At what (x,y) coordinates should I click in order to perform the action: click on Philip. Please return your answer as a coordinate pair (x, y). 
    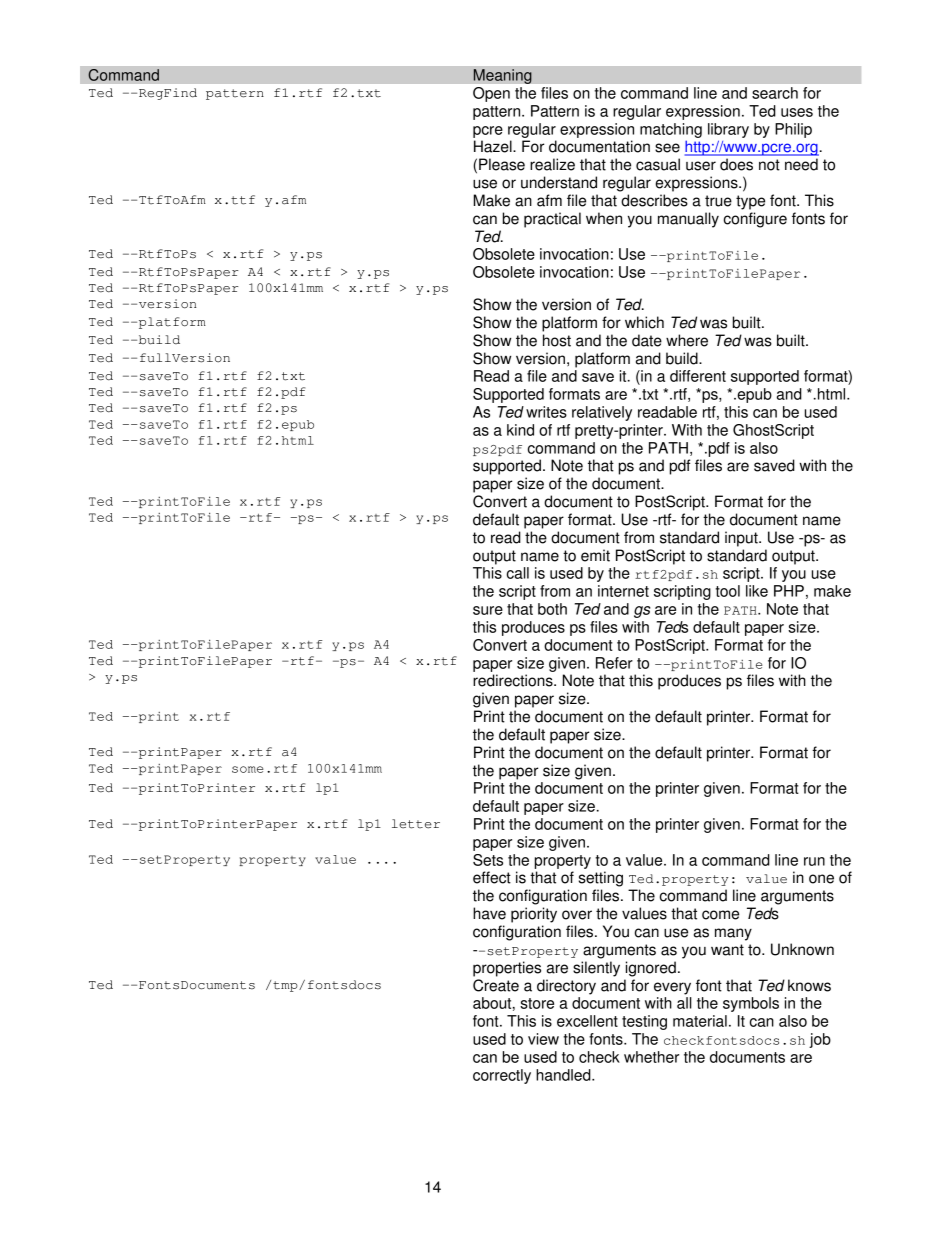
    Looking at the image, I should click on (793, 130).
